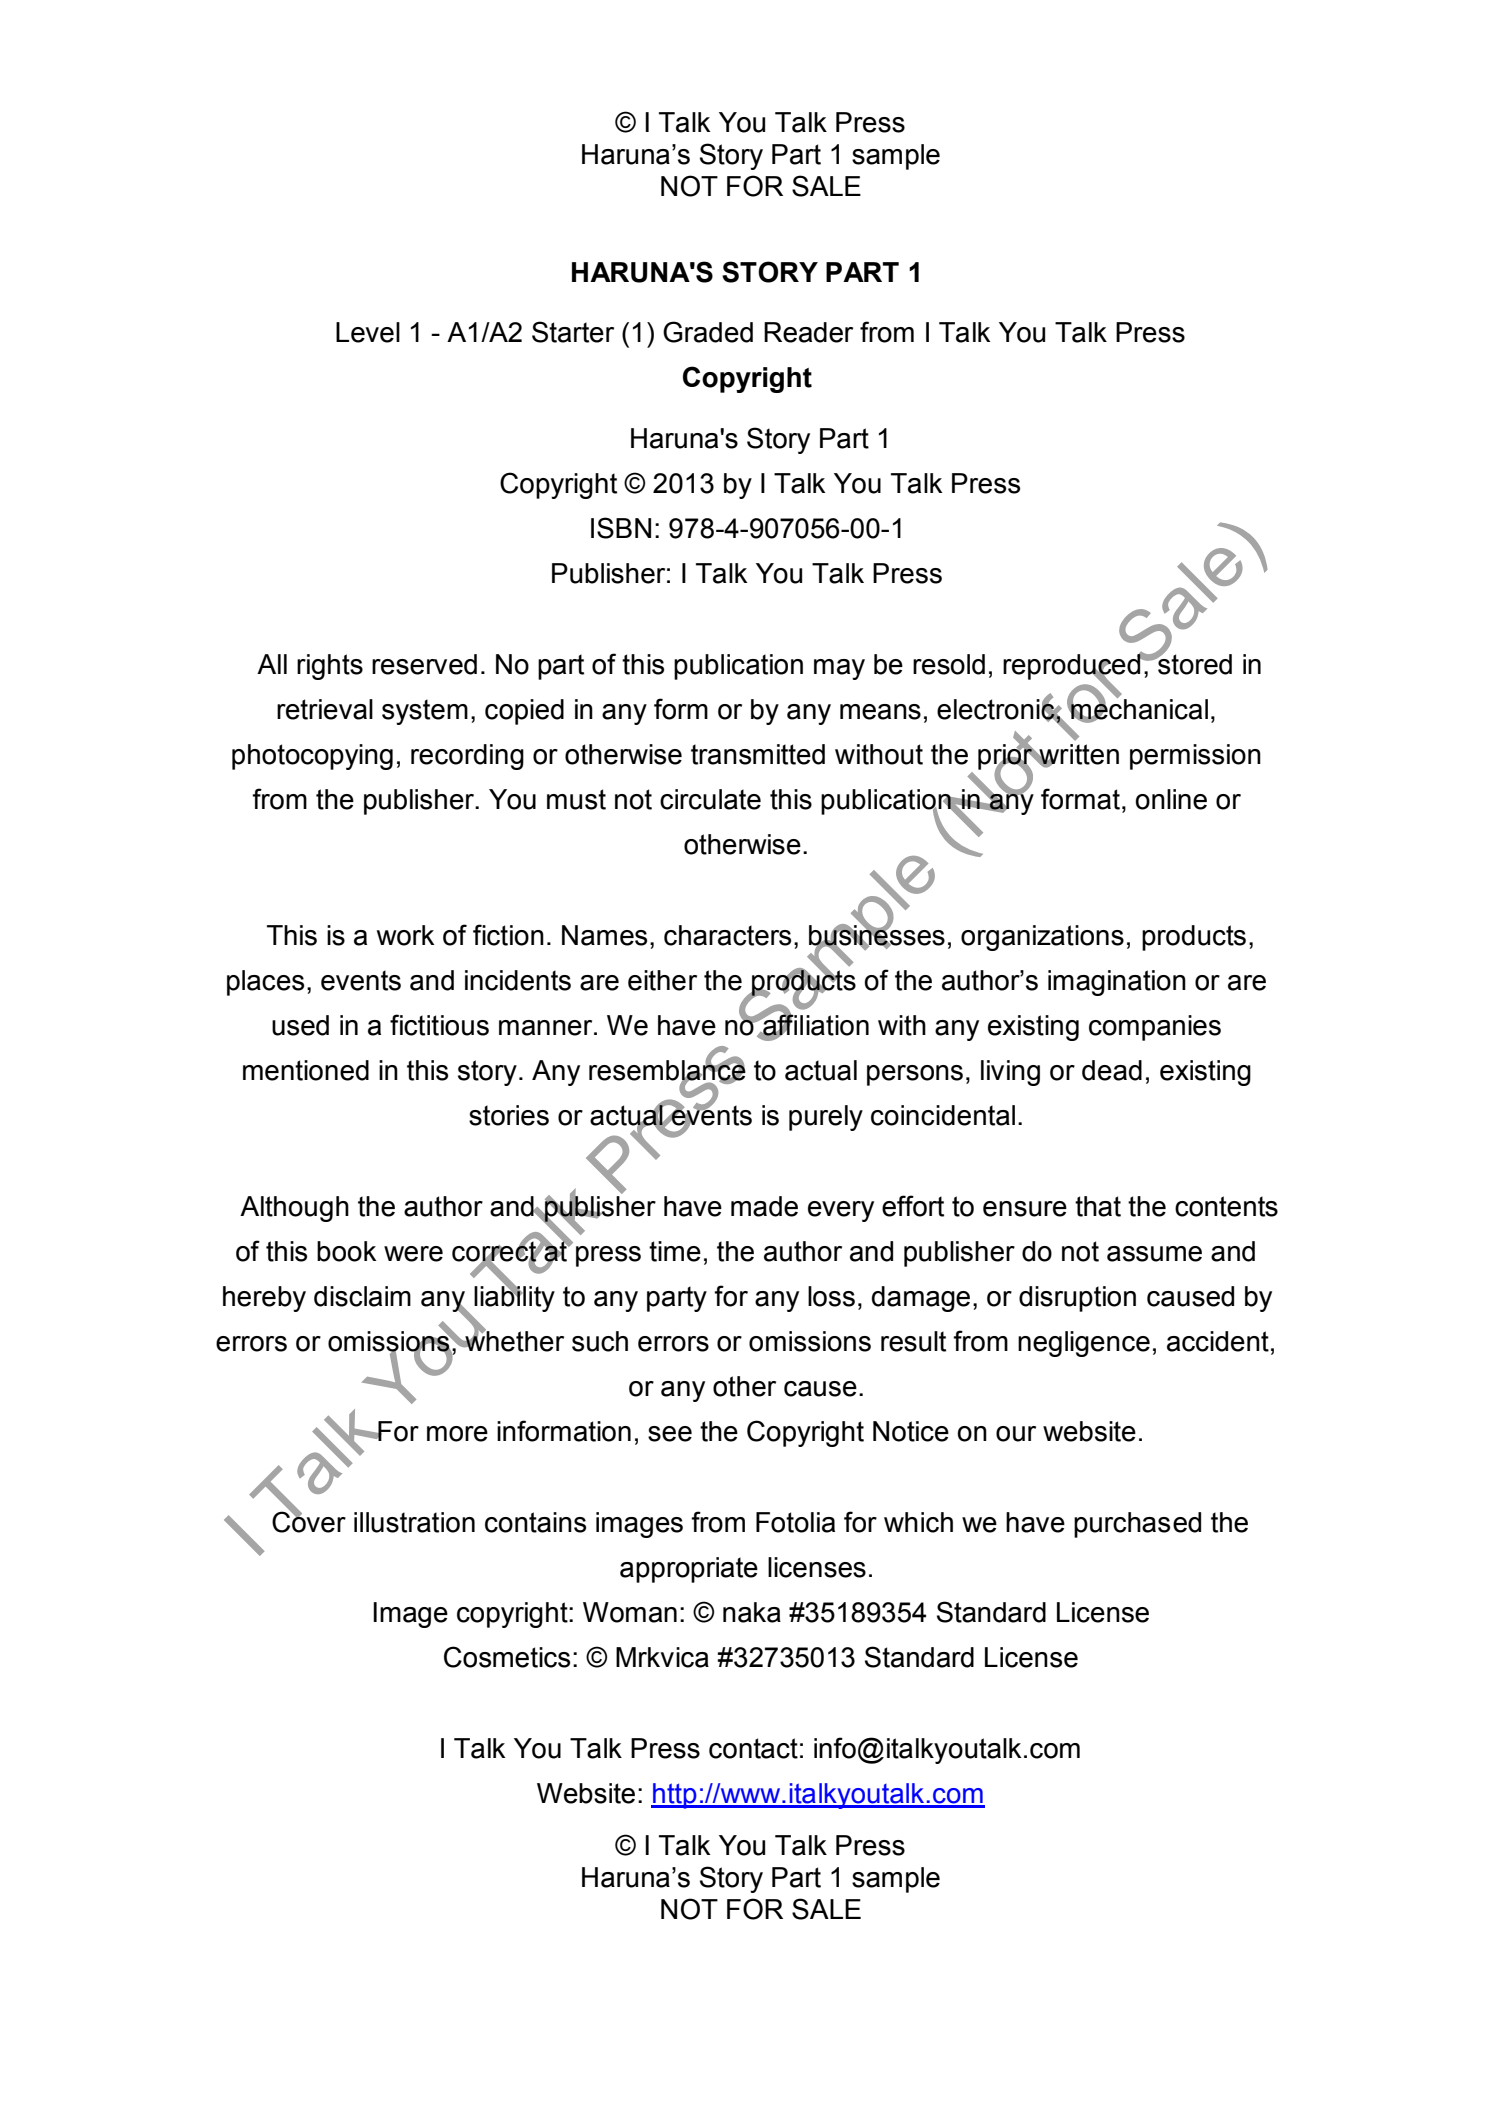 This document has height=2112, width=1494. What do you see at coordinates (368, 332) in the document?
I see `Level` at bounding box center [368, 332].
